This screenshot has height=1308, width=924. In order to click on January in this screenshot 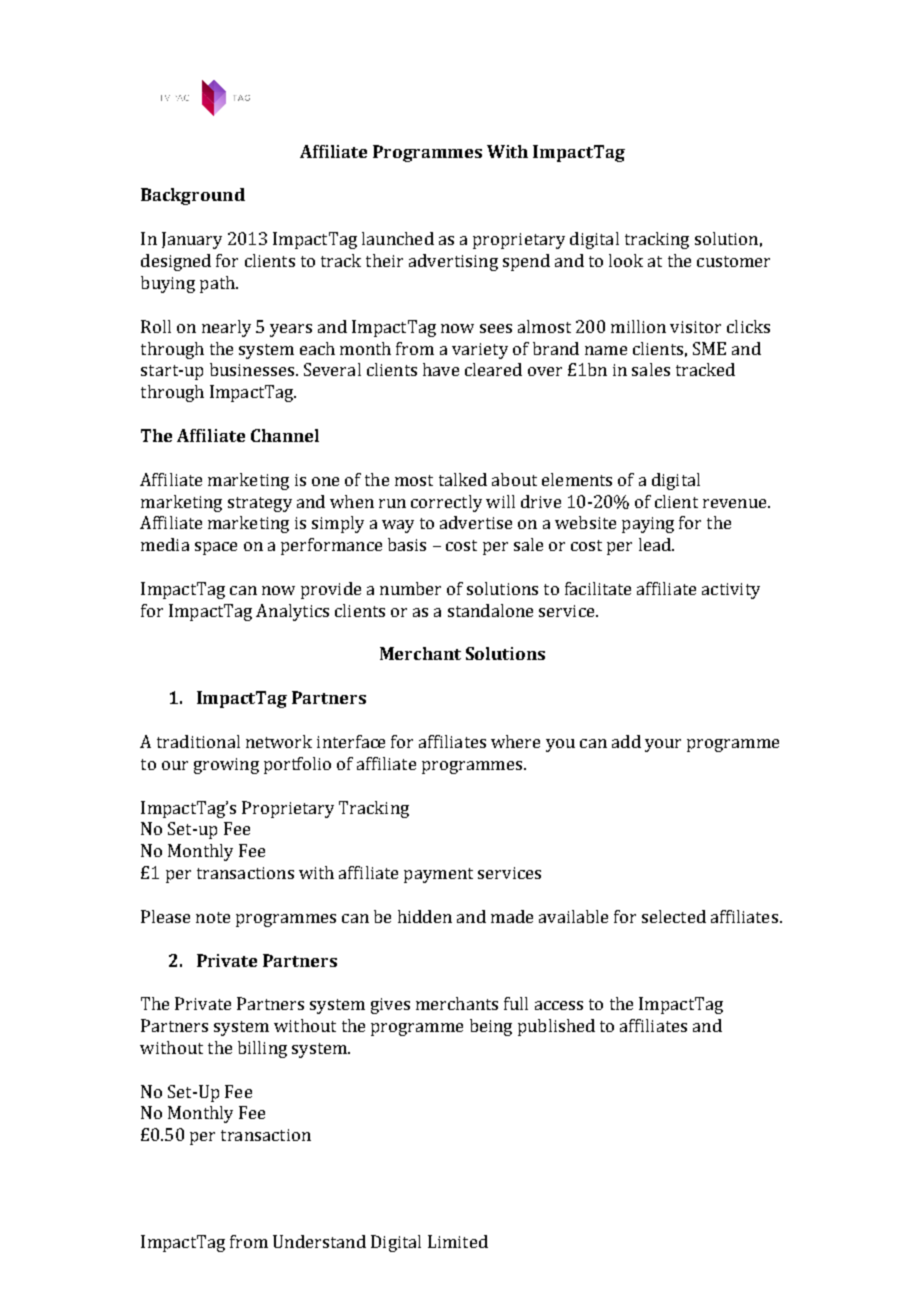, I will do `click(192, 240)`.
